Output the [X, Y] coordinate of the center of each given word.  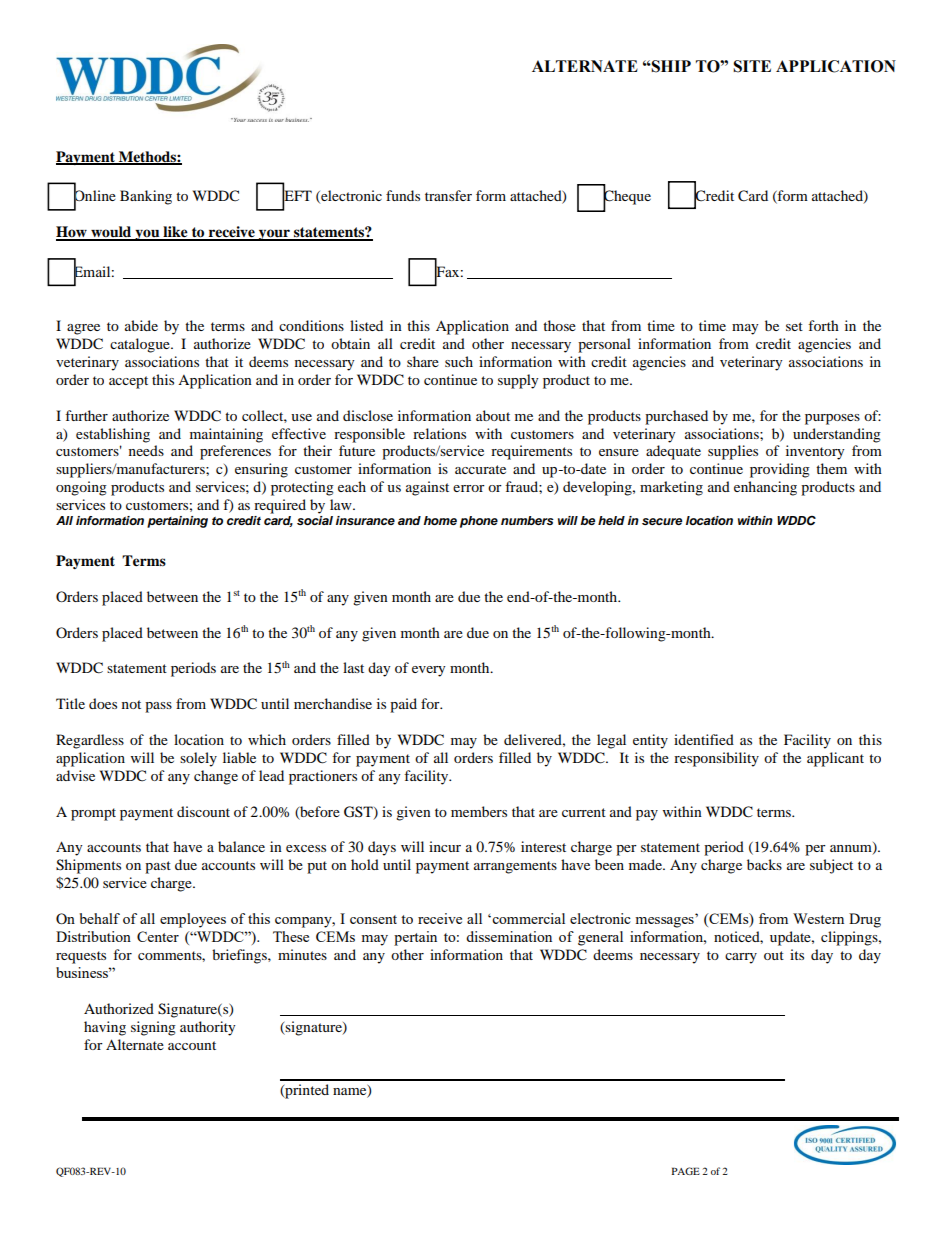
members [479, 811]
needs [146, 450]
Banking [146, 197]
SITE [752, 66]
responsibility [716, 759]
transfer [448, 195]
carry [741, 958]
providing [780, 470]
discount [203, 811]
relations [439, 433]
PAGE [686, 1171]
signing [153, 1028]
